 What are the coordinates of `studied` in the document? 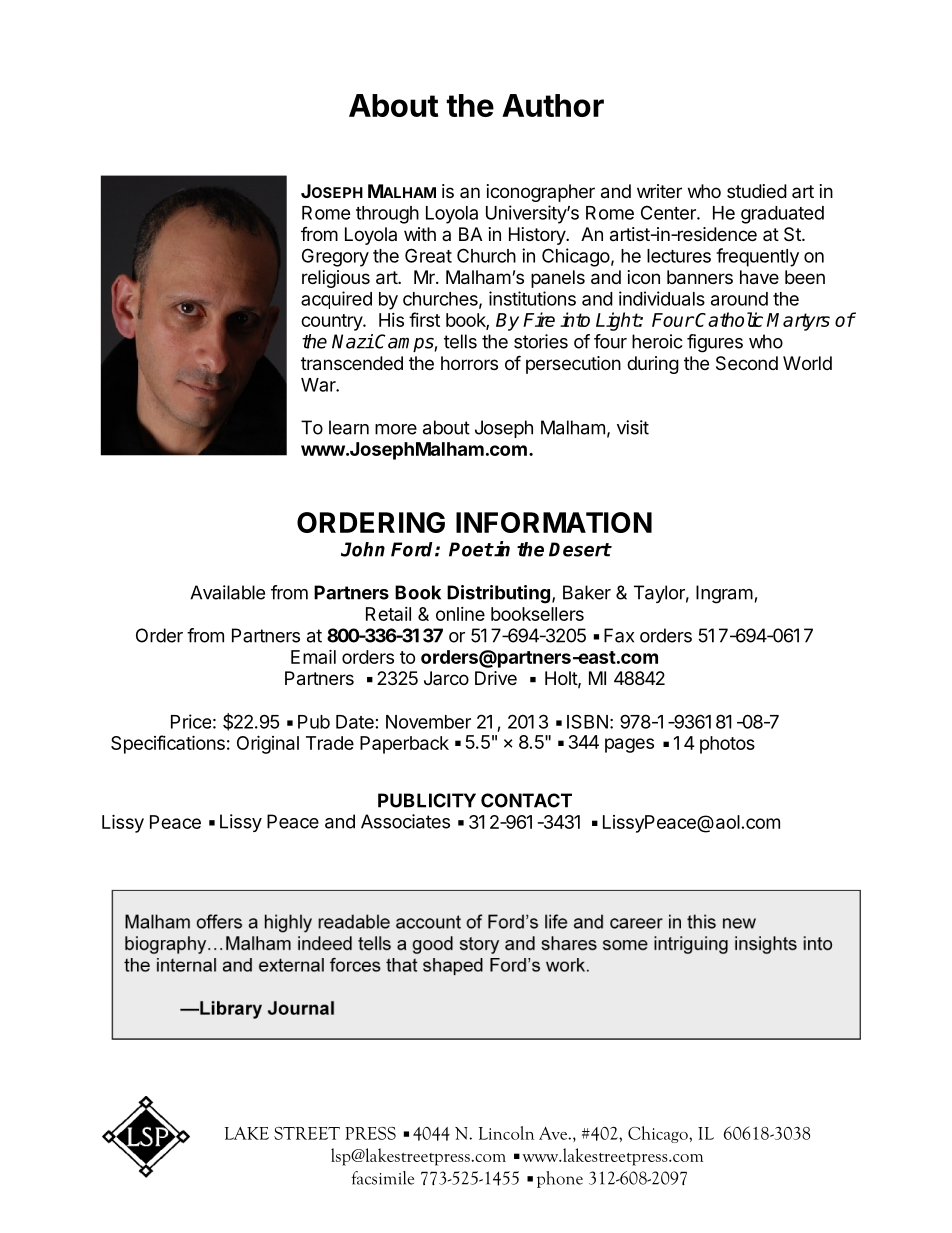 It's located at (757, 191).
